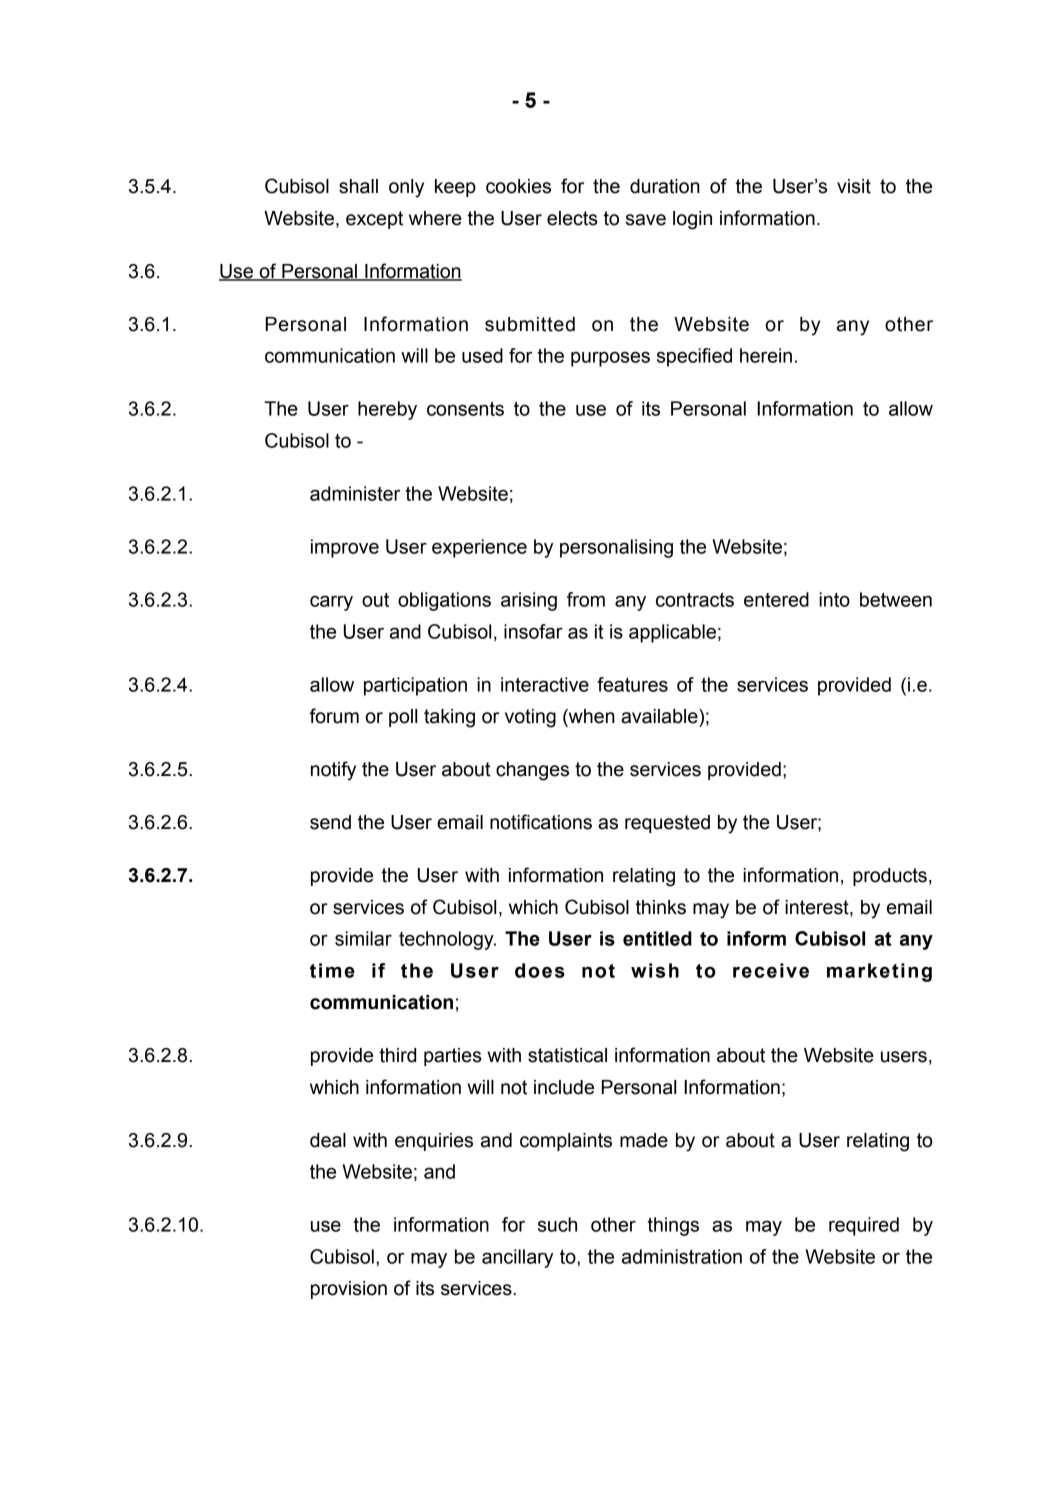  I want to click on available, so click(660, 716).
